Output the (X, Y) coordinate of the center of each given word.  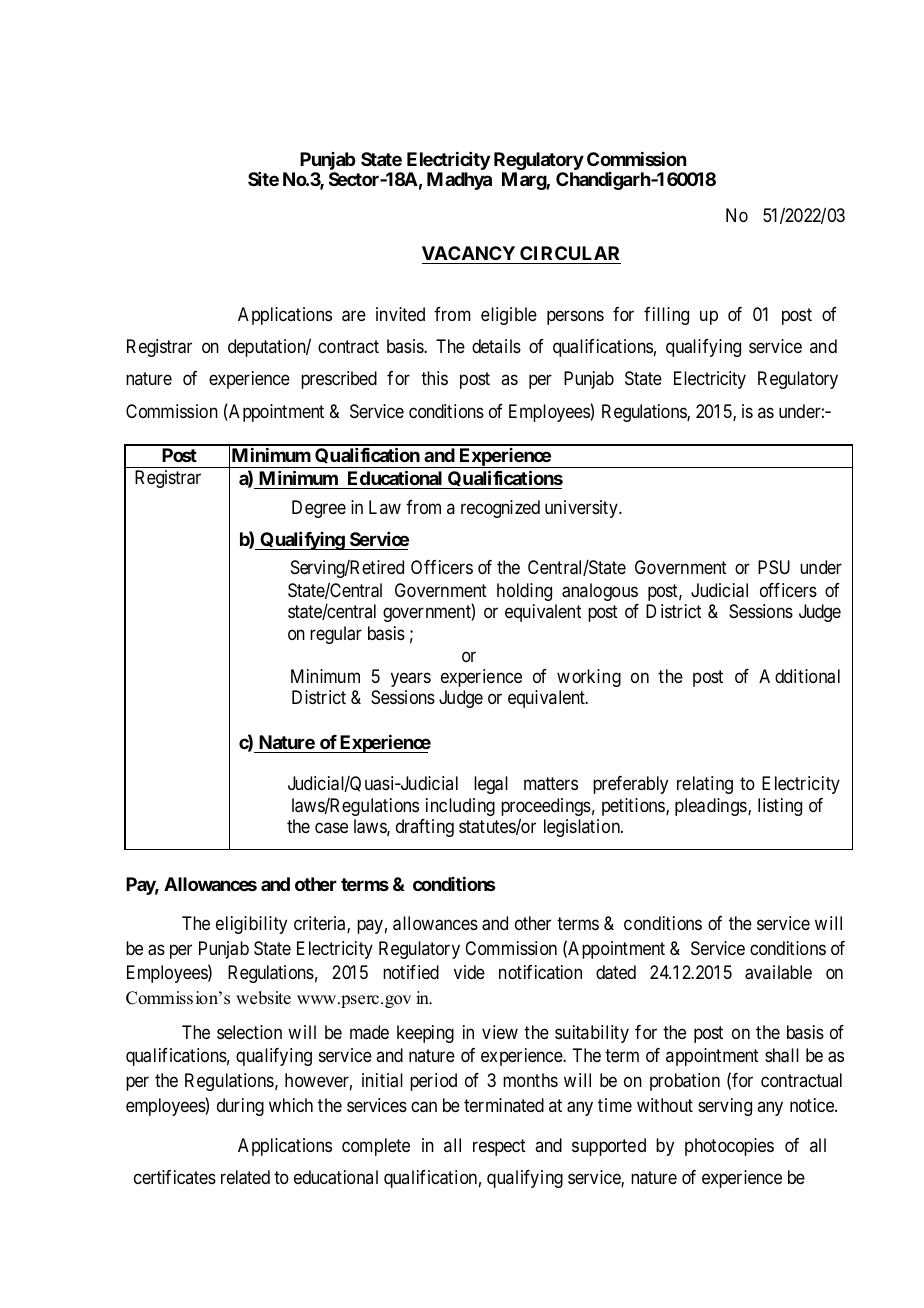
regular (336, 635)
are (354, 316)
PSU (774, 567)
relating (705, 785)
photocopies (729, 1147)
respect (499, 1147)
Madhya (459, 181)
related (245, 1177)
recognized (500, 509)
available (778, 972)
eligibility (251, 925)
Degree (319, 509)
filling (666, 316)
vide (469, 972)
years (411, 679)
